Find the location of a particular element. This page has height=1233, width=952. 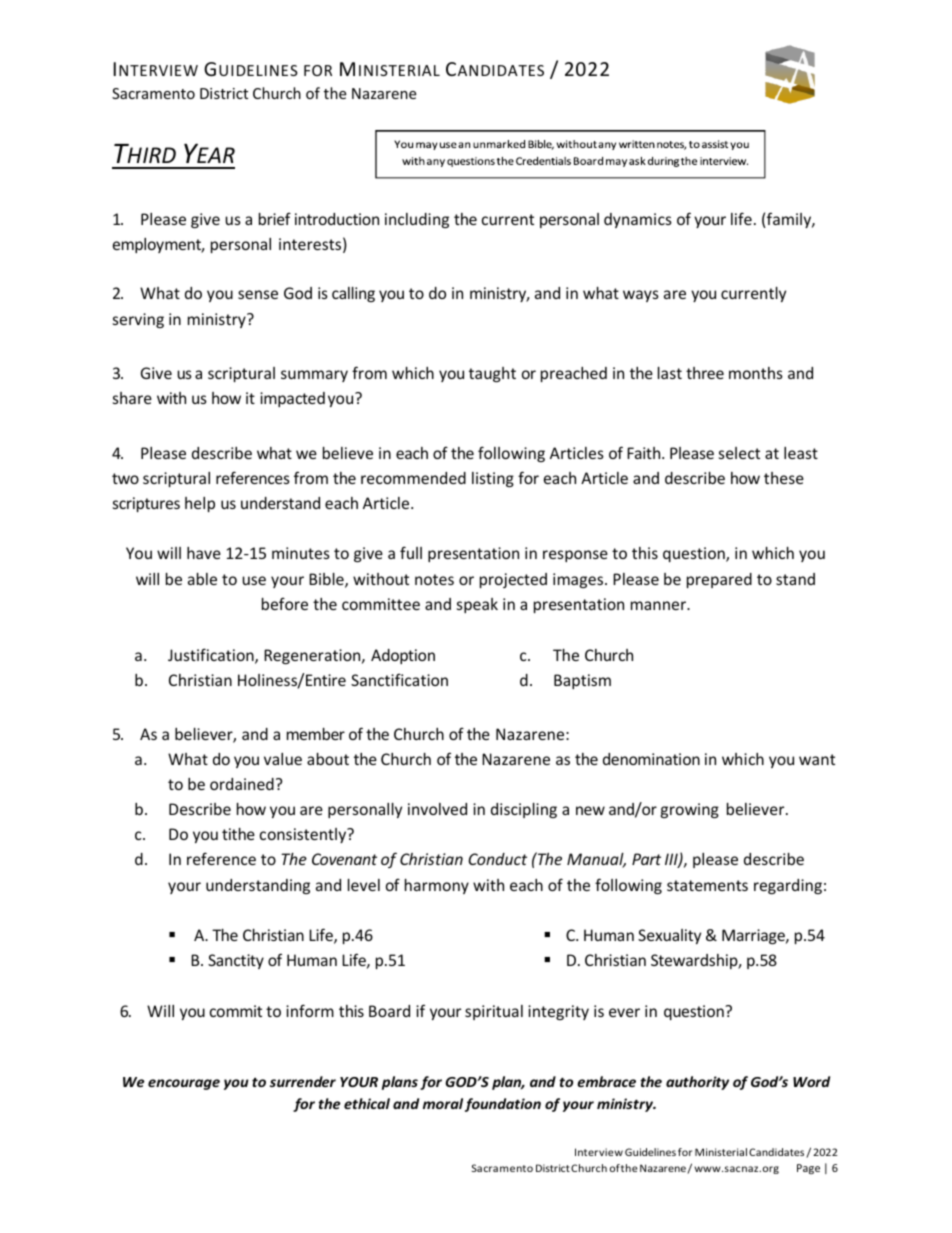

dynamics is located at coordinates (638, 220).
